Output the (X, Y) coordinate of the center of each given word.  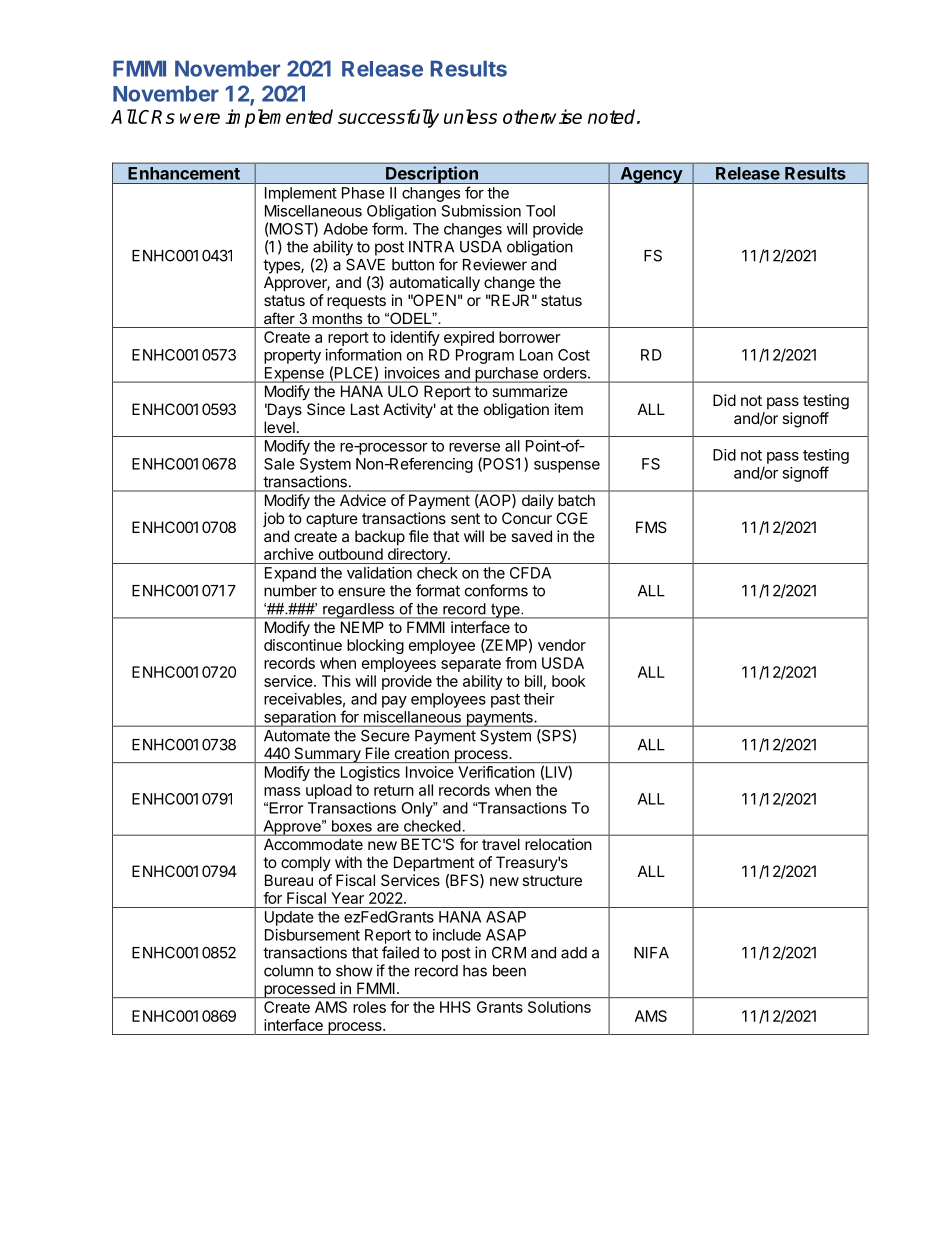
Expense (294, 375)
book (569, 681)
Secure (385, 736)
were (200, 118)
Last (365, 409)
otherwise (542, 116)
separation (299, 719)
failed (400, 952)
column (288, 971)
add (574, 953)
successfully (388, 118)
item (569, 409)
